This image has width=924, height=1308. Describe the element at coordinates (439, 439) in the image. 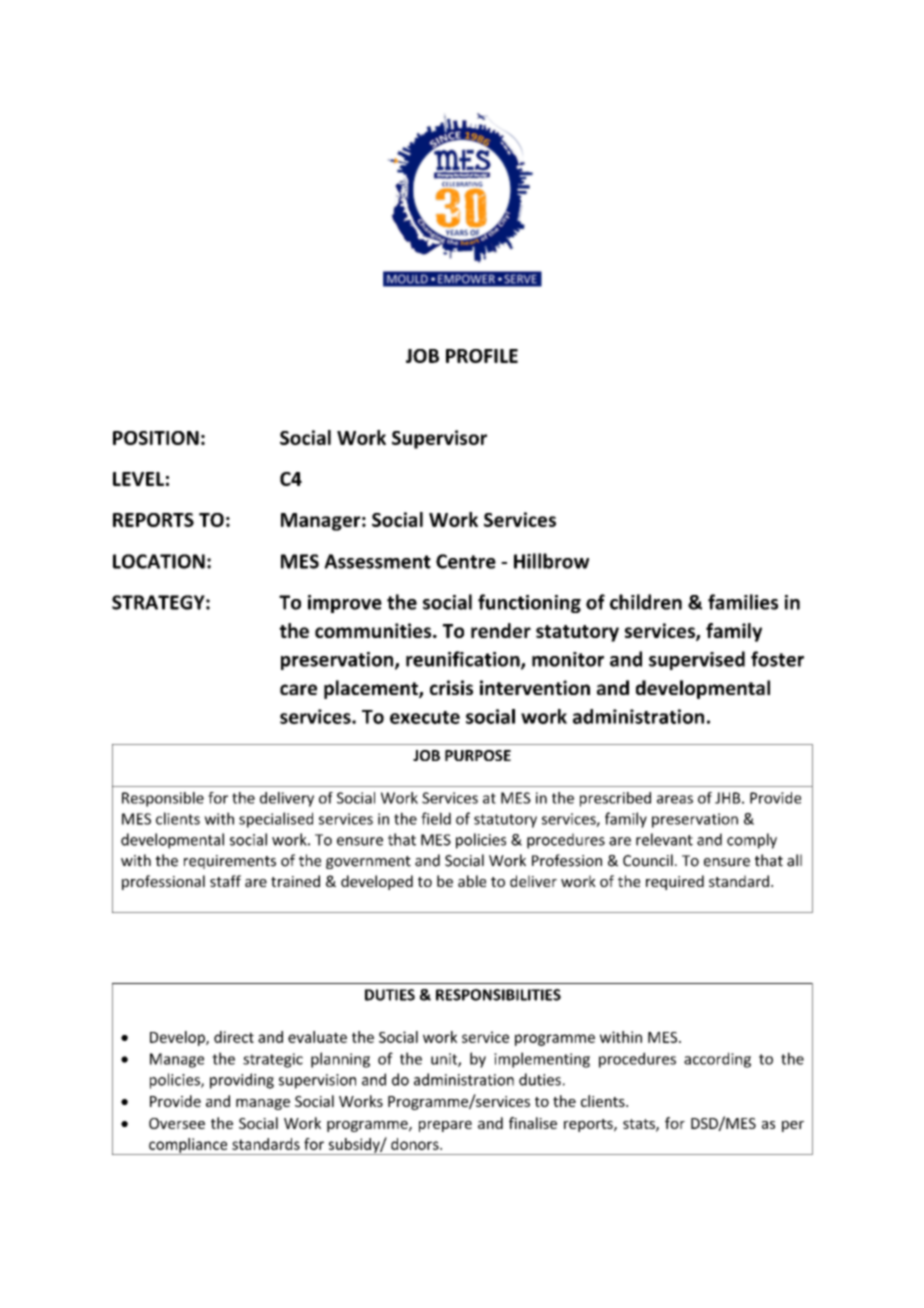

I see `Supervisor` at that location.
